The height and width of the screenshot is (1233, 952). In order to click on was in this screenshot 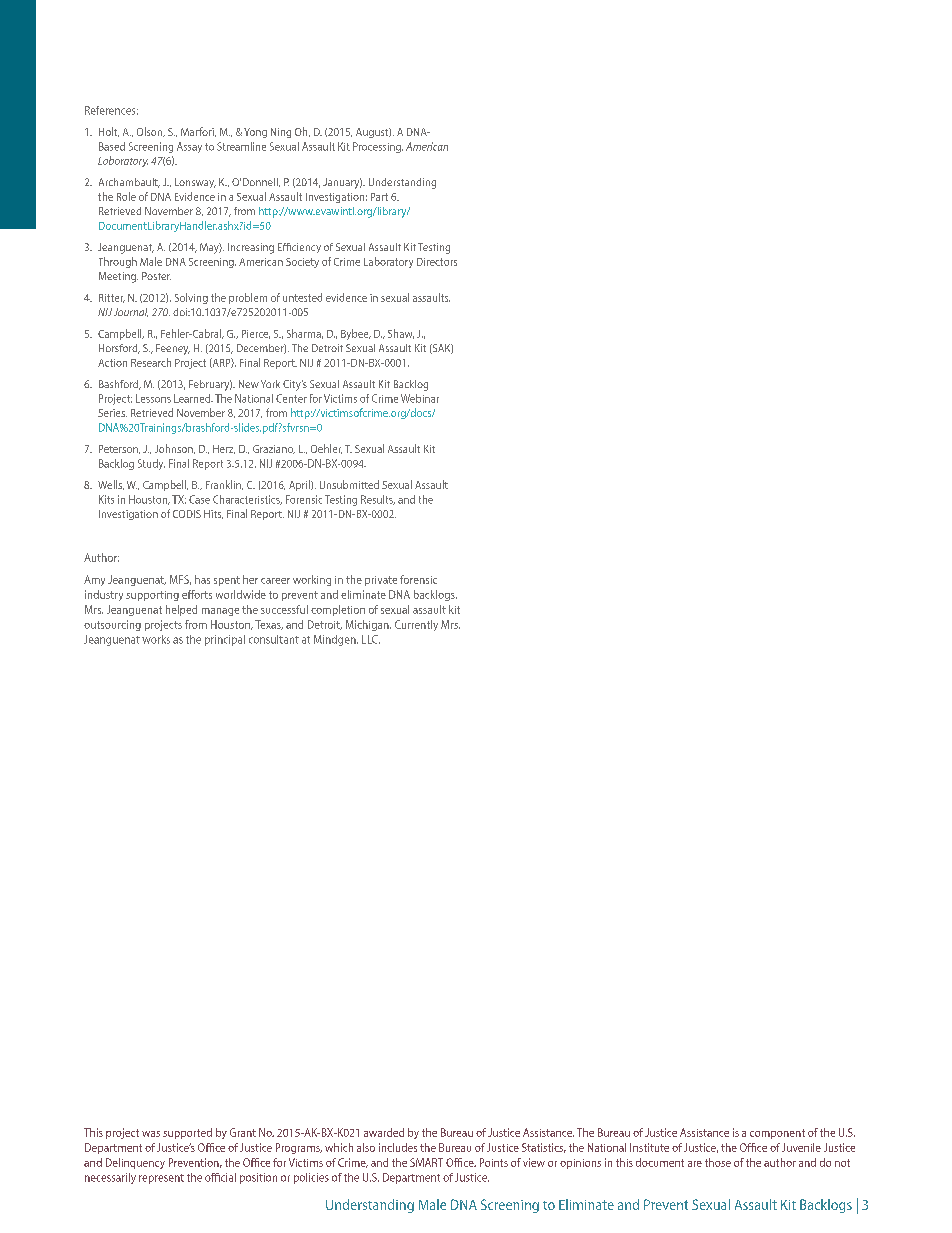, I will do `click(151, 1134)`.
